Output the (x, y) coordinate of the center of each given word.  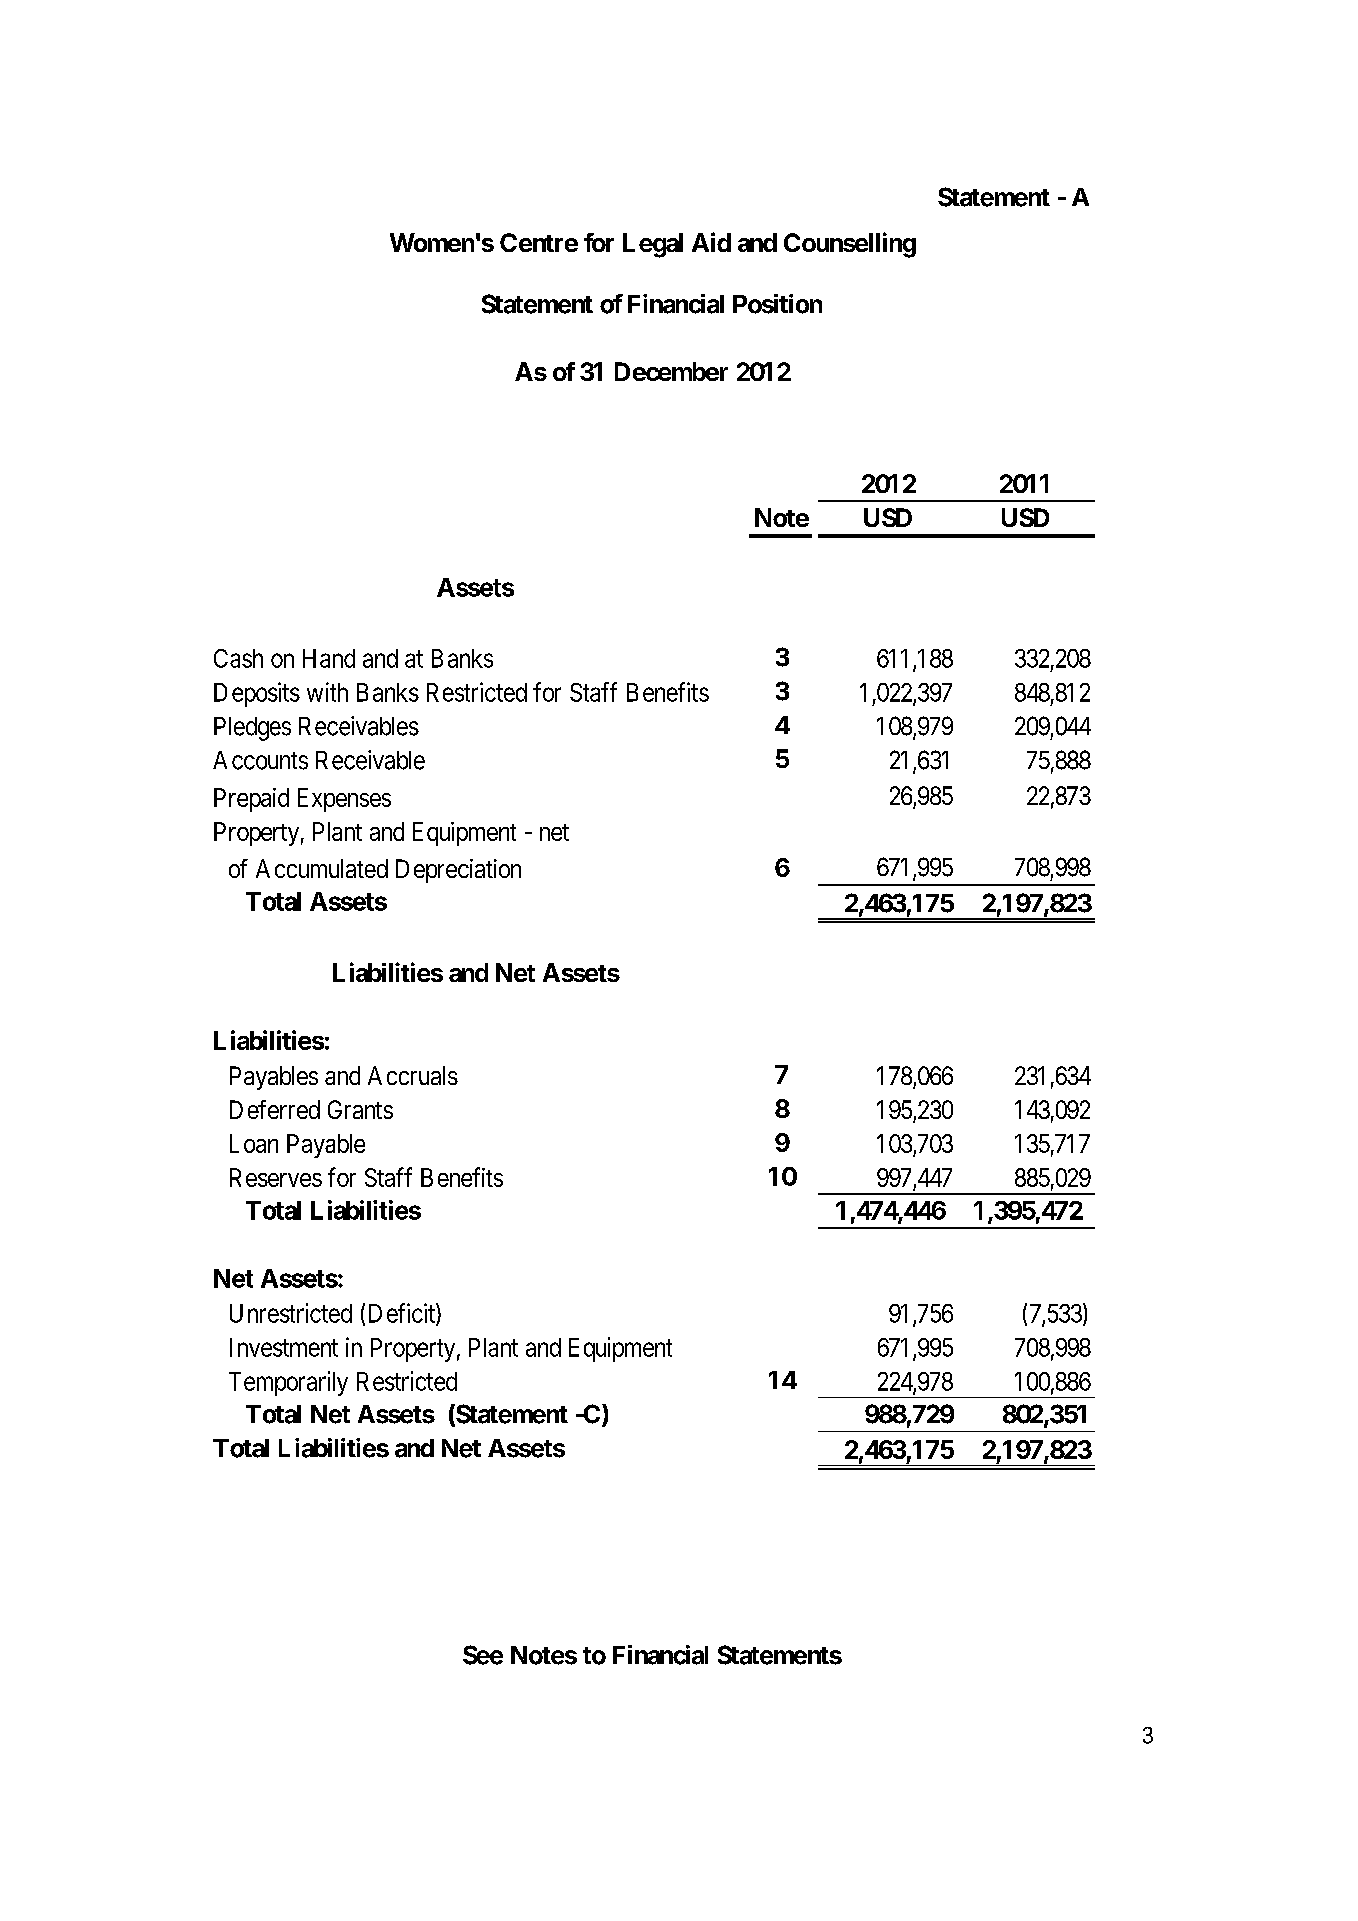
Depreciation (458, 871)
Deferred (275, 1109)
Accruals (413, 1075)
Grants (360, 1109)
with (327, 692)
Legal (653, 245)
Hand (329, 658)
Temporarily (288, 1383)
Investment (284, 1347)
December (671, 371)
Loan (254, 1143)
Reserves (276, 1177)
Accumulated (322, 868)
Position (777, 304)
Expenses (344, 800)
